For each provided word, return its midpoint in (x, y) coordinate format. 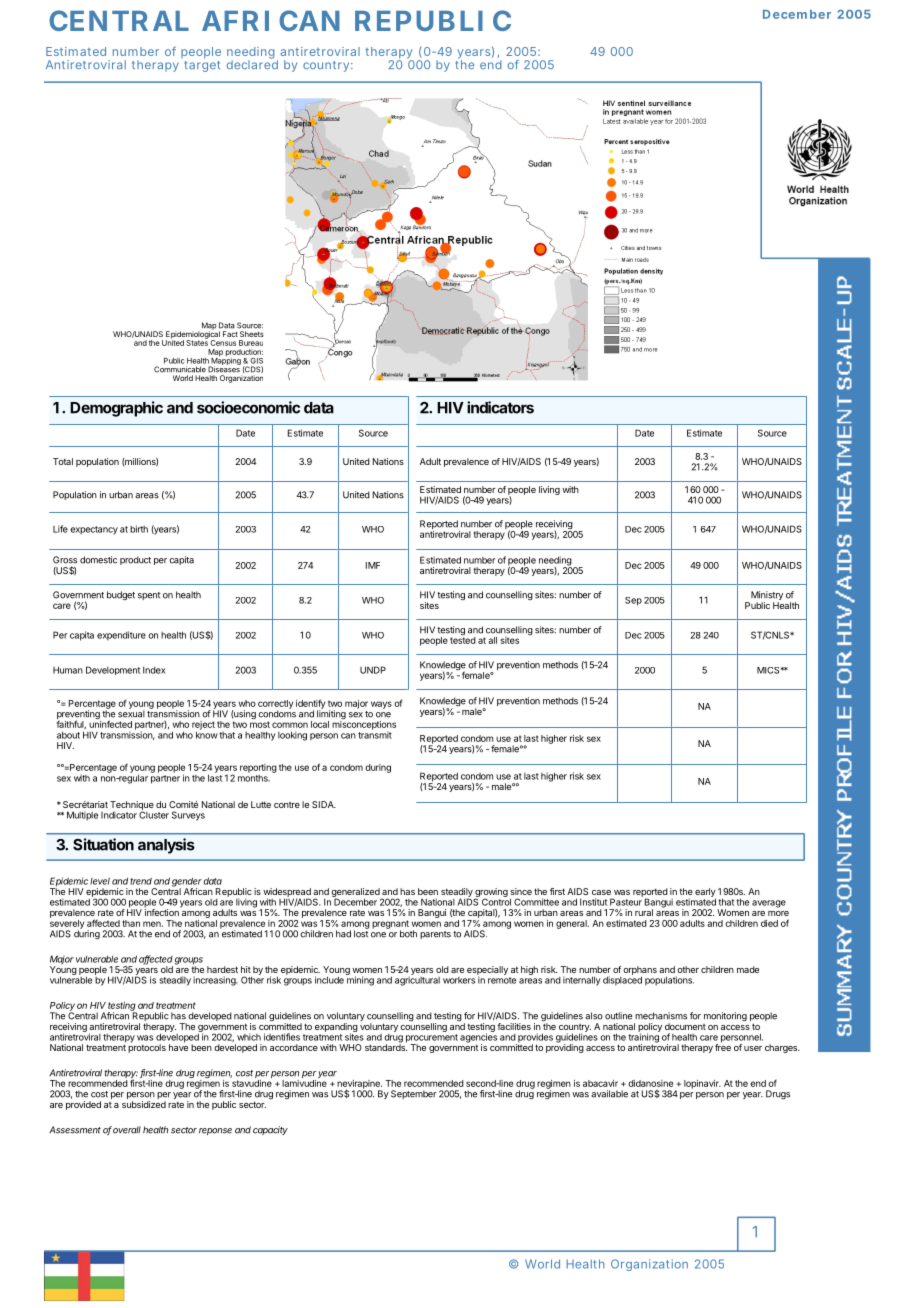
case (601, 892)
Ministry (767, 597)
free (723, 1046)
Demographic (116, 409)
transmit (375, 734)
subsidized (144, 1104)
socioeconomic (248, 407)
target (202, 65)
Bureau (251, 343)
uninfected (110, 723)
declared (252, 63)
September (414, 1094)
